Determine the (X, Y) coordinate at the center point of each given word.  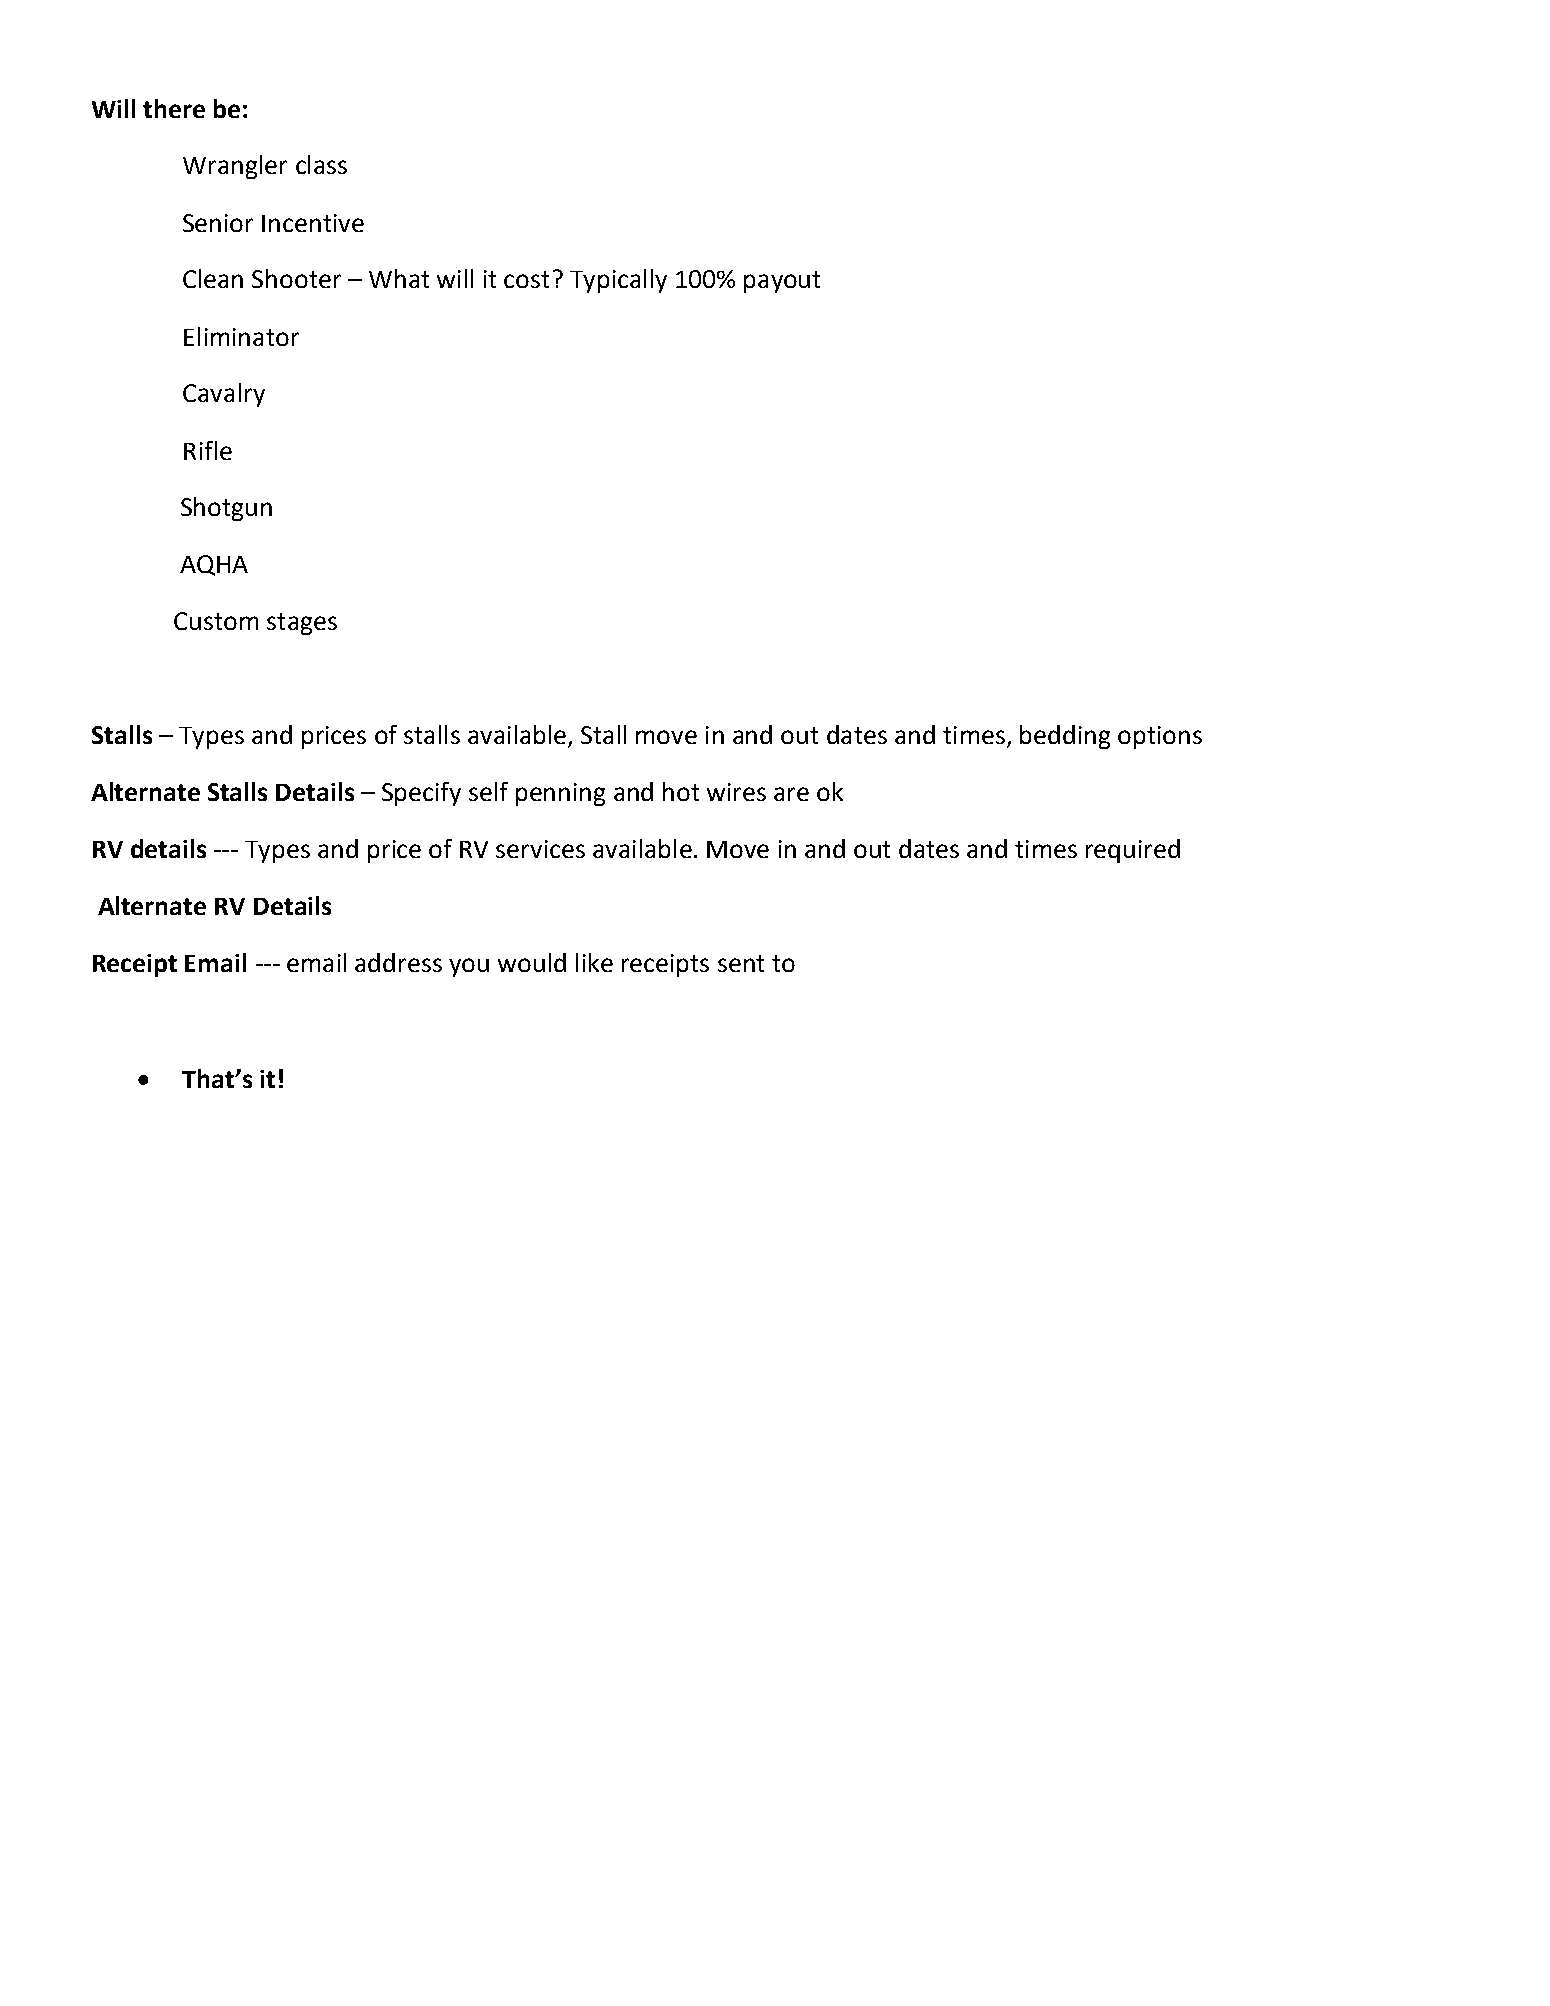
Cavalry (224, 395)
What (399, 278)
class (321, 164)
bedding (1065, 737)
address (398, 962)
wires (736, 792)
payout (782, 282)
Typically (618, 281)
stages (302, 624)
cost (526, 279)
